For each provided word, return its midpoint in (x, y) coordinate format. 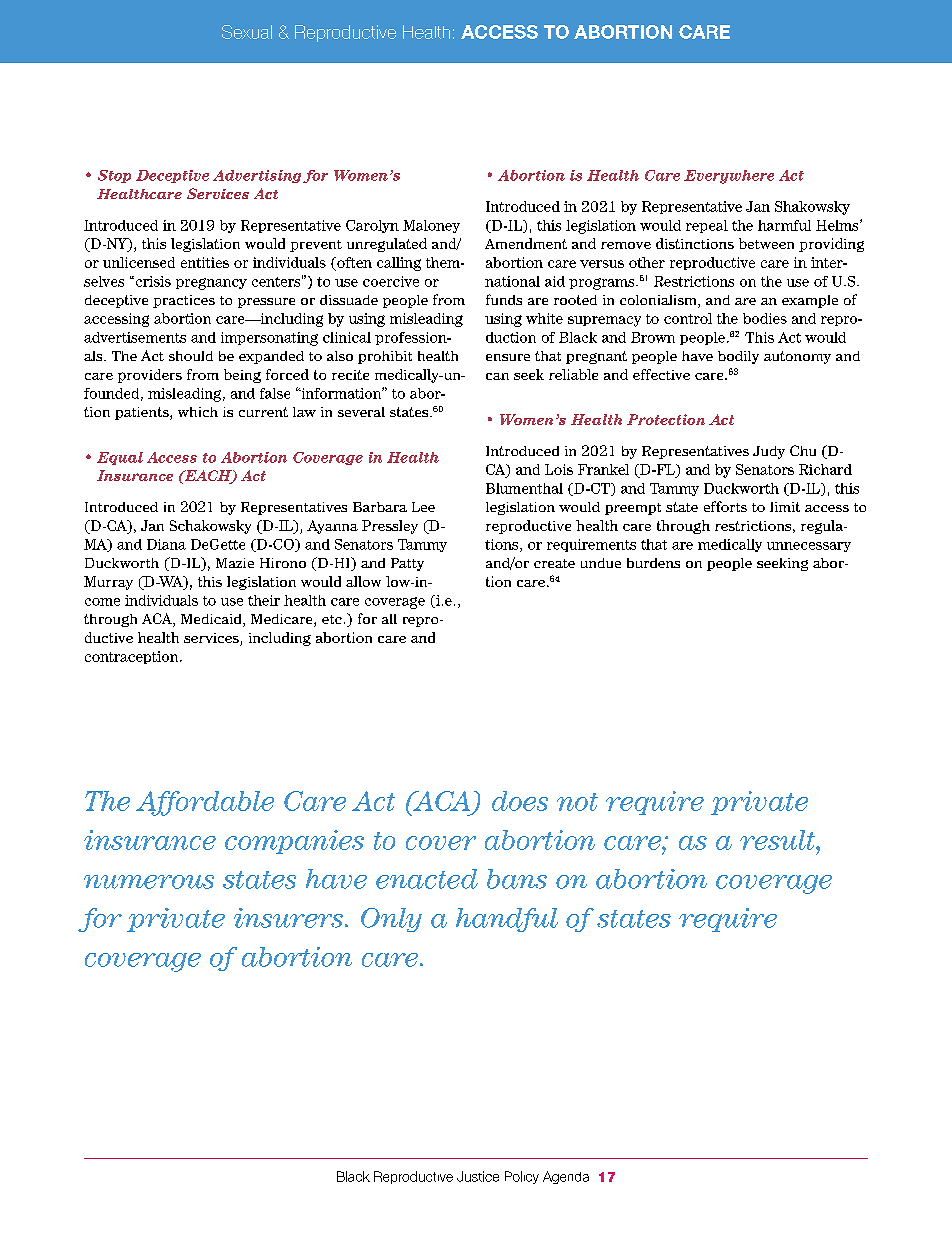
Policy (522, 1177)
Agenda (566, 1177)
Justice (478, 1176)
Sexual (247, 32)
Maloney (431, 226)
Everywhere (729, 177)
